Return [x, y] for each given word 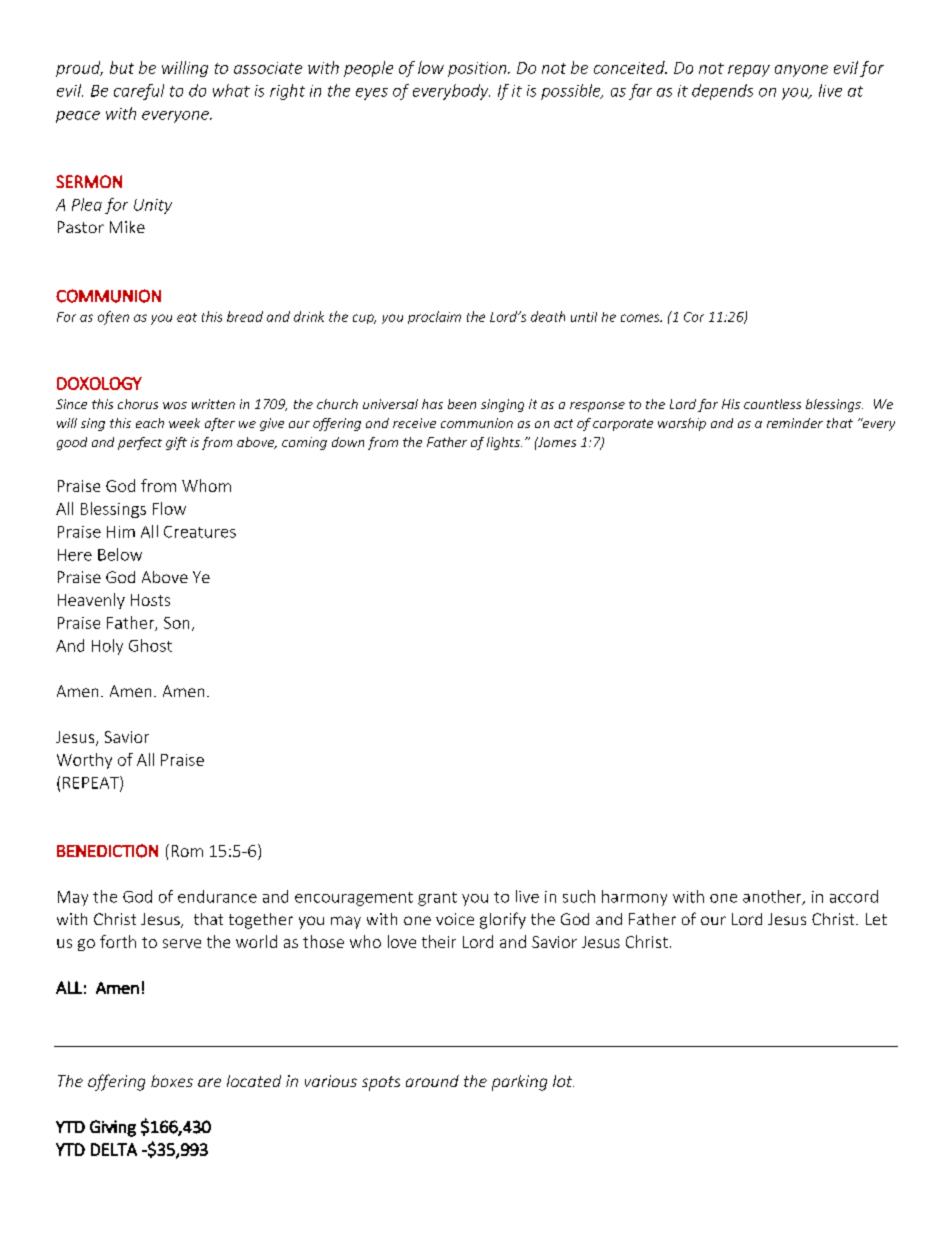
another [773, 897]
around [432, 1081]
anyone [801, 71]
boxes [172, 1081]
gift [176, 443]
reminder [795, 423]
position [478, 69]
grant [437, 899]
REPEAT [92, 783]
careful [139, 92]
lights [504, 443]
